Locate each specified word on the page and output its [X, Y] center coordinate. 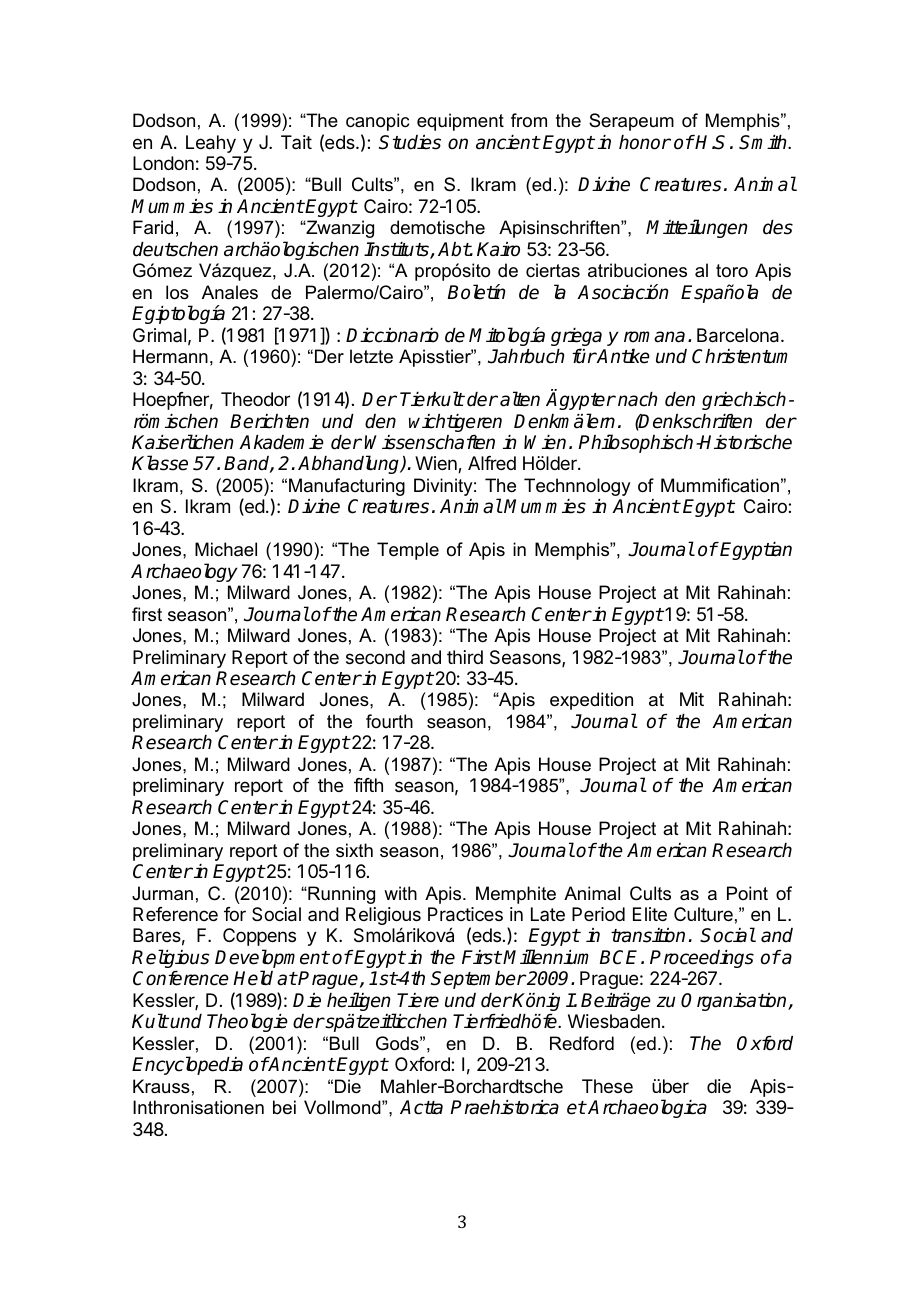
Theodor [255, 399]
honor [645, 142]
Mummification [720, 485]
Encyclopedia [187, 1065]
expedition [591, 701]
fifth [368, 785]
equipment [460, 122]
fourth [389, 721]
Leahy [211, 144]
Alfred [492, 463]
